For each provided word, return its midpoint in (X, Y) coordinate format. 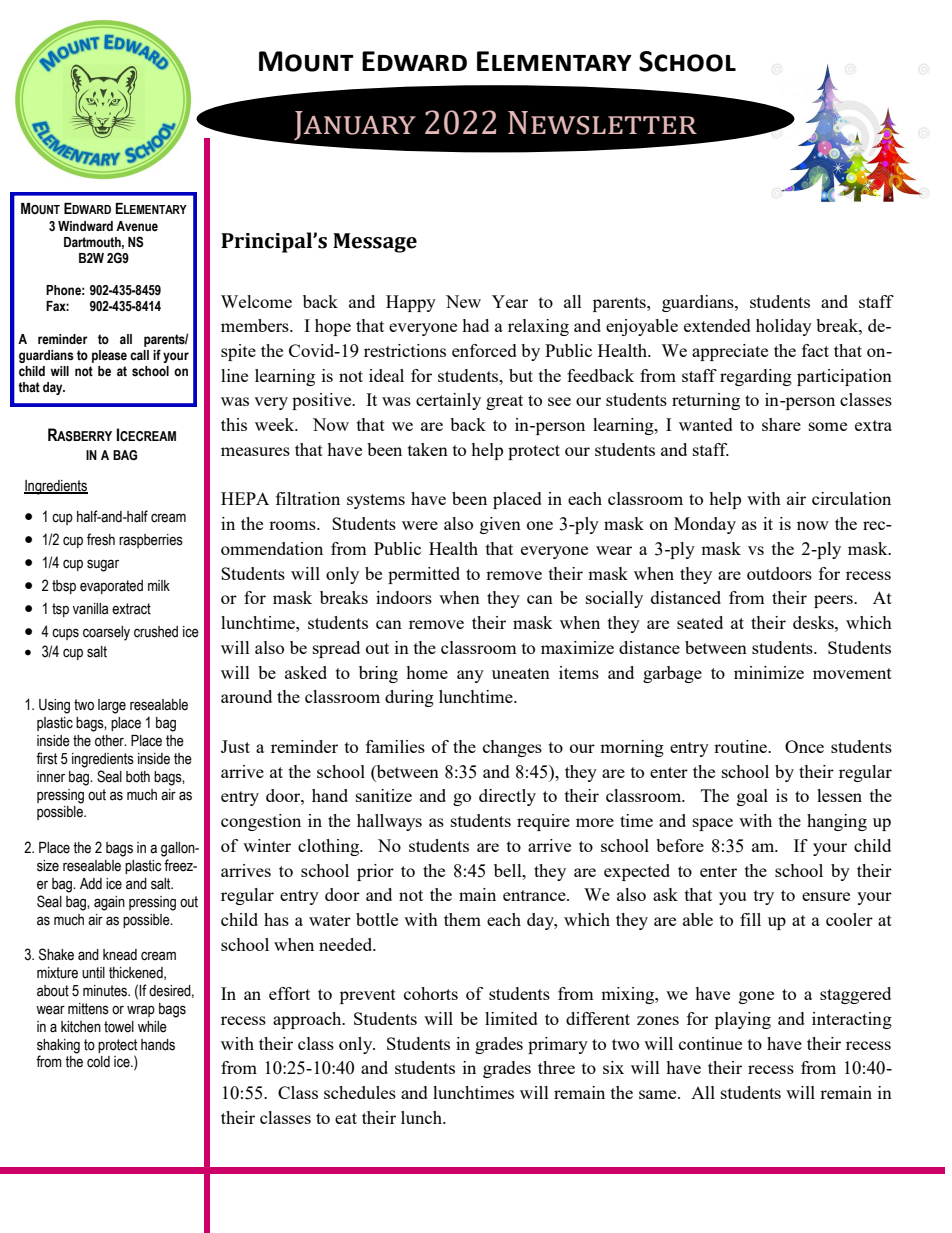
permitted (424, 575)
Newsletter (602, 123)
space (713, 824)
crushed (156, 632)
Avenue (137, 226)
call (139, 355)
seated (700, 622)
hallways (389, 822)
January (355, 125)
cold (98, 1062)
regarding (756, 377)
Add (91, 884)
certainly (448, 401)
